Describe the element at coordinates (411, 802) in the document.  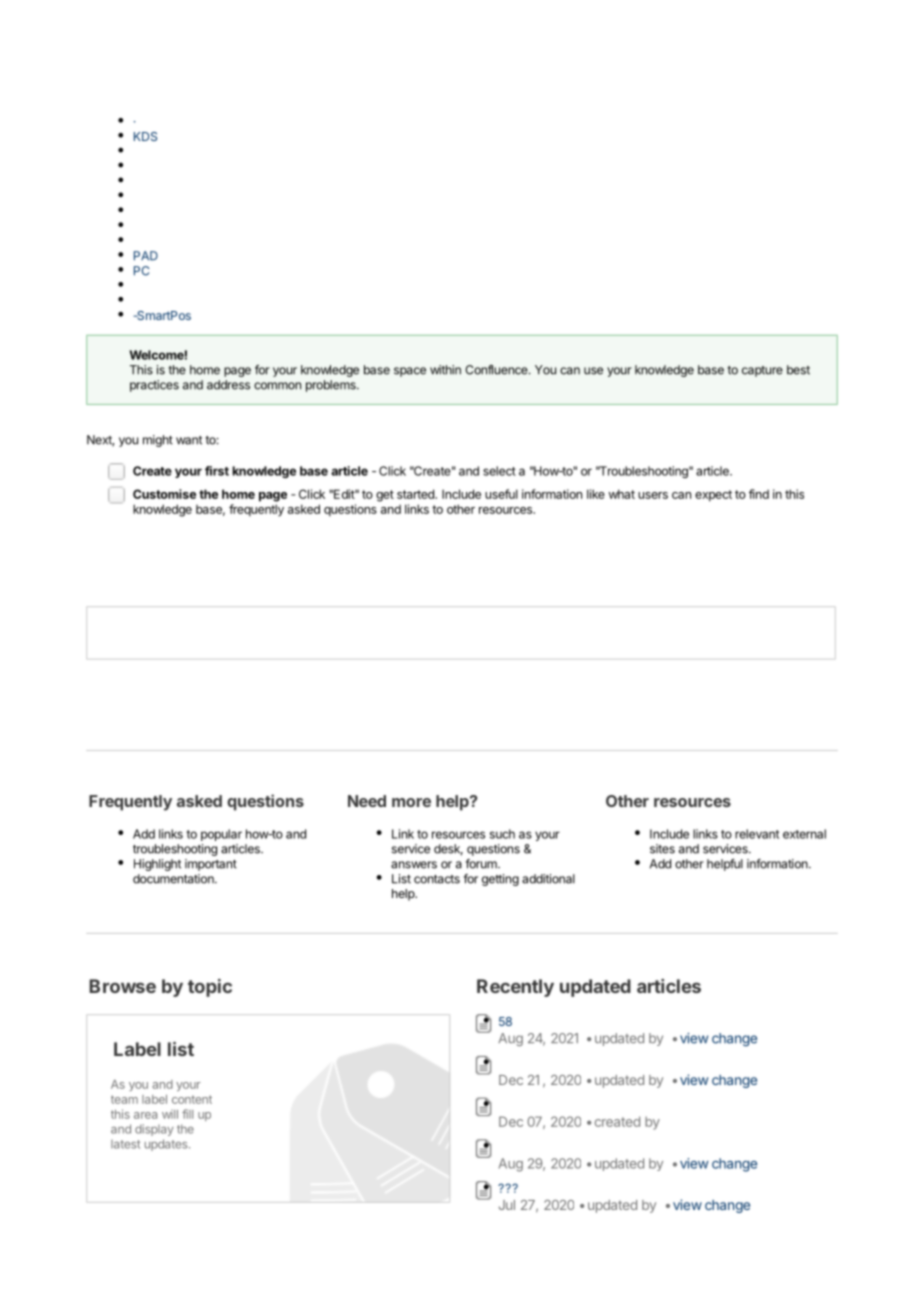
I see `more` at that location.
